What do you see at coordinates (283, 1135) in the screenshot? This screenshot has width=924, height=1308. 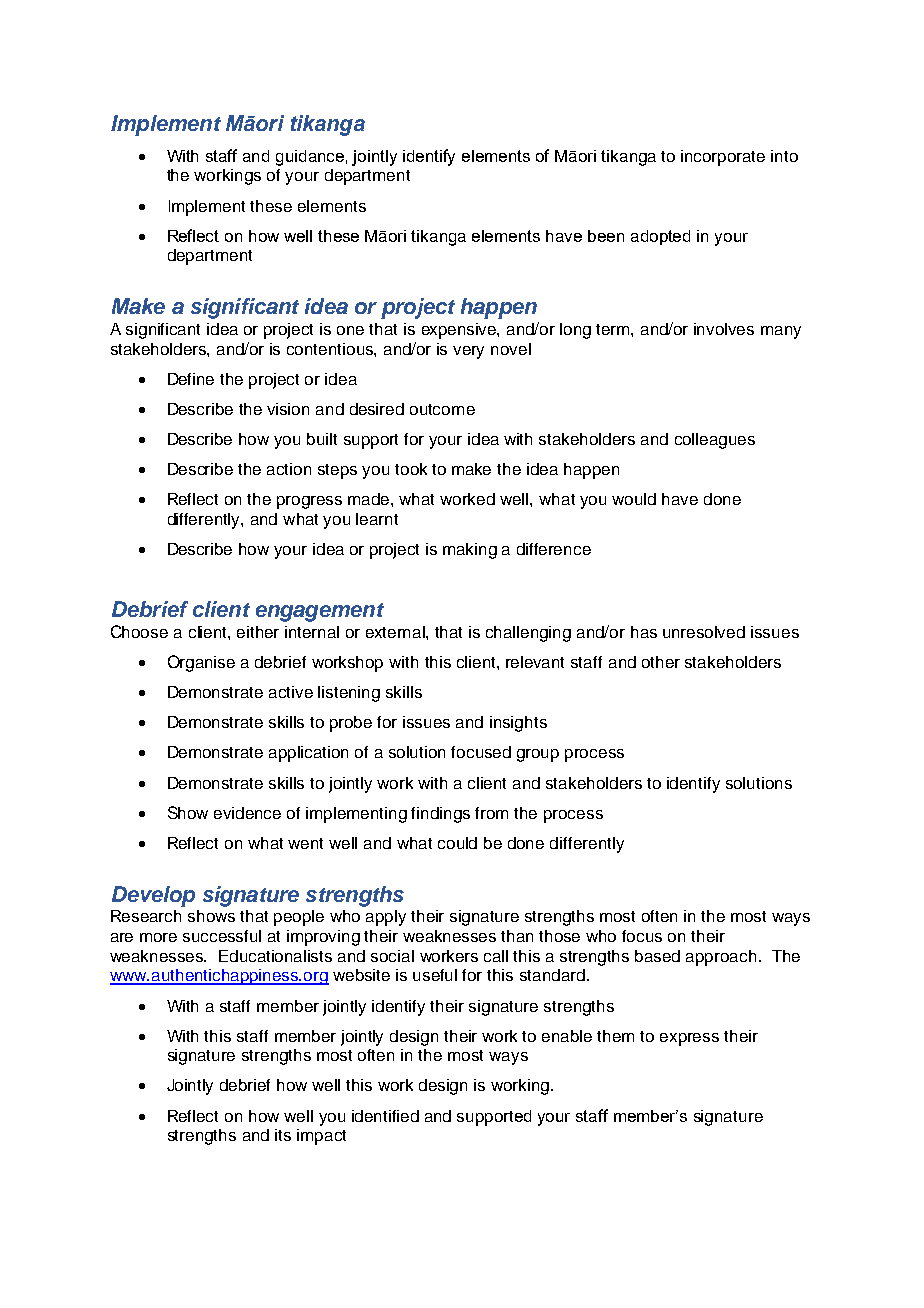 I see `its` at bounding box center [283, 1135].
